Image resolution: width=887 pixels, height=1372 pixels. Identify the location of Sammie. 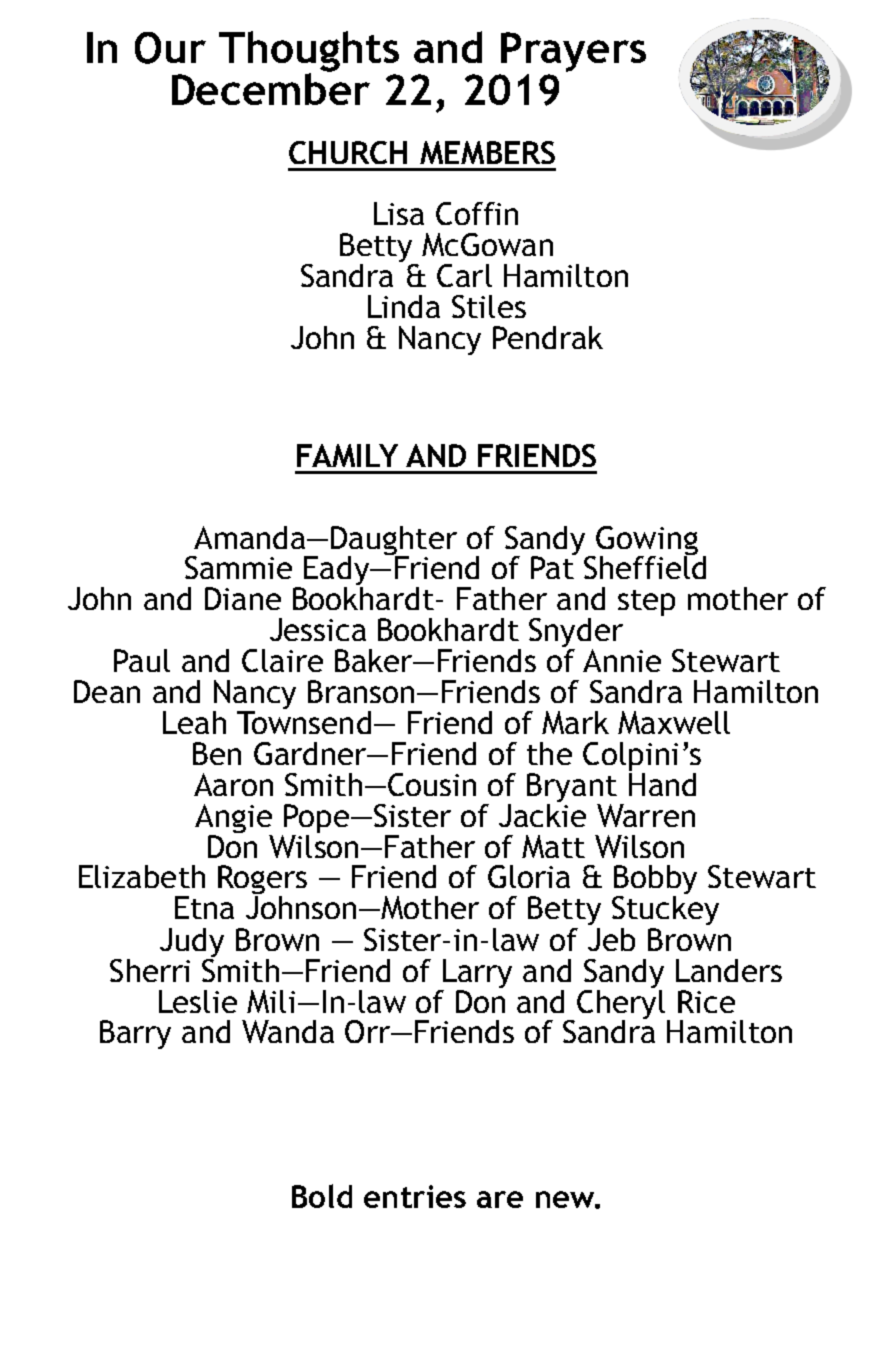
(238, 567).
